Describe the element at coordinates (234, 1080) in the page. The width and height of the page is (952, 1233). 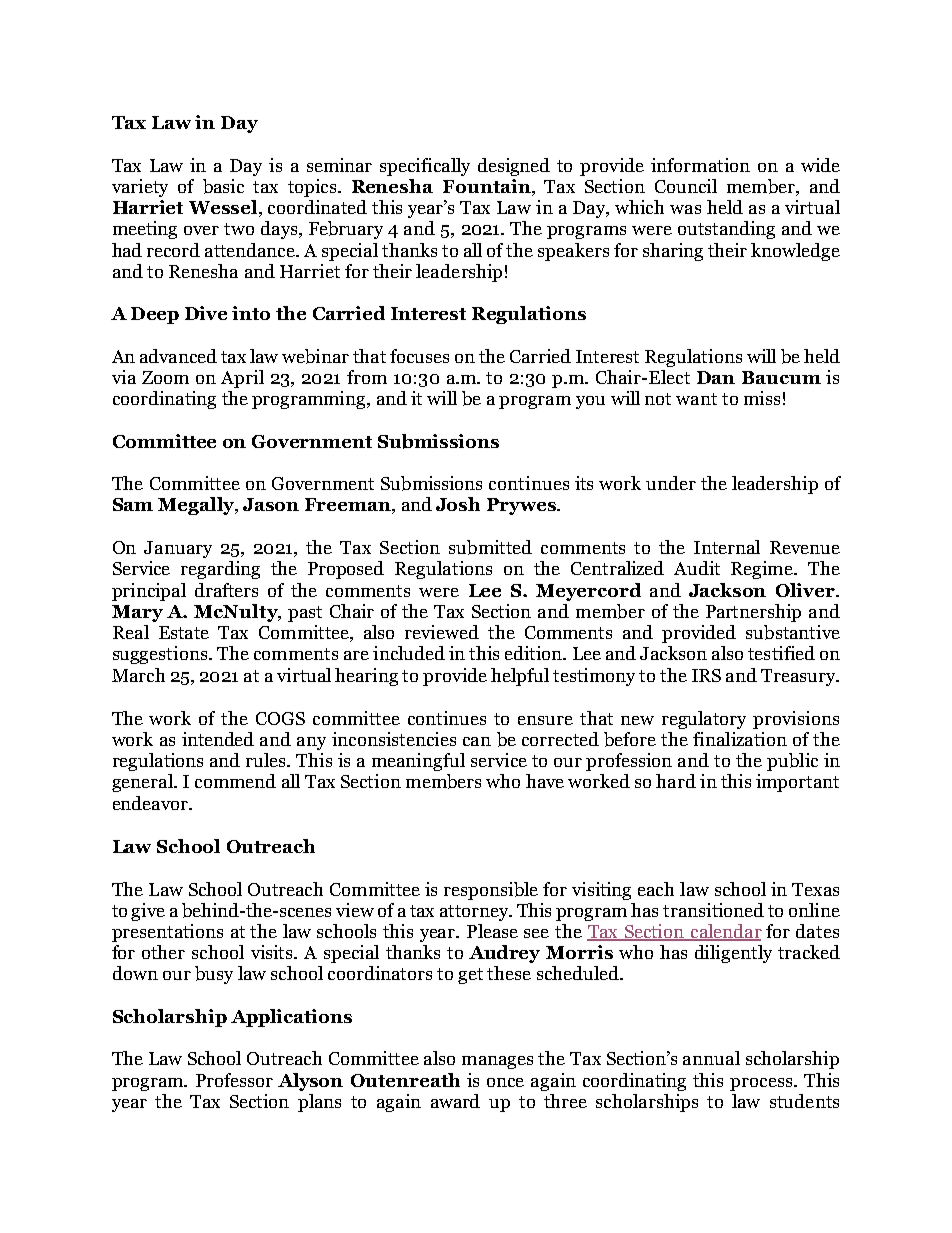
I see `Professor` at that location.
